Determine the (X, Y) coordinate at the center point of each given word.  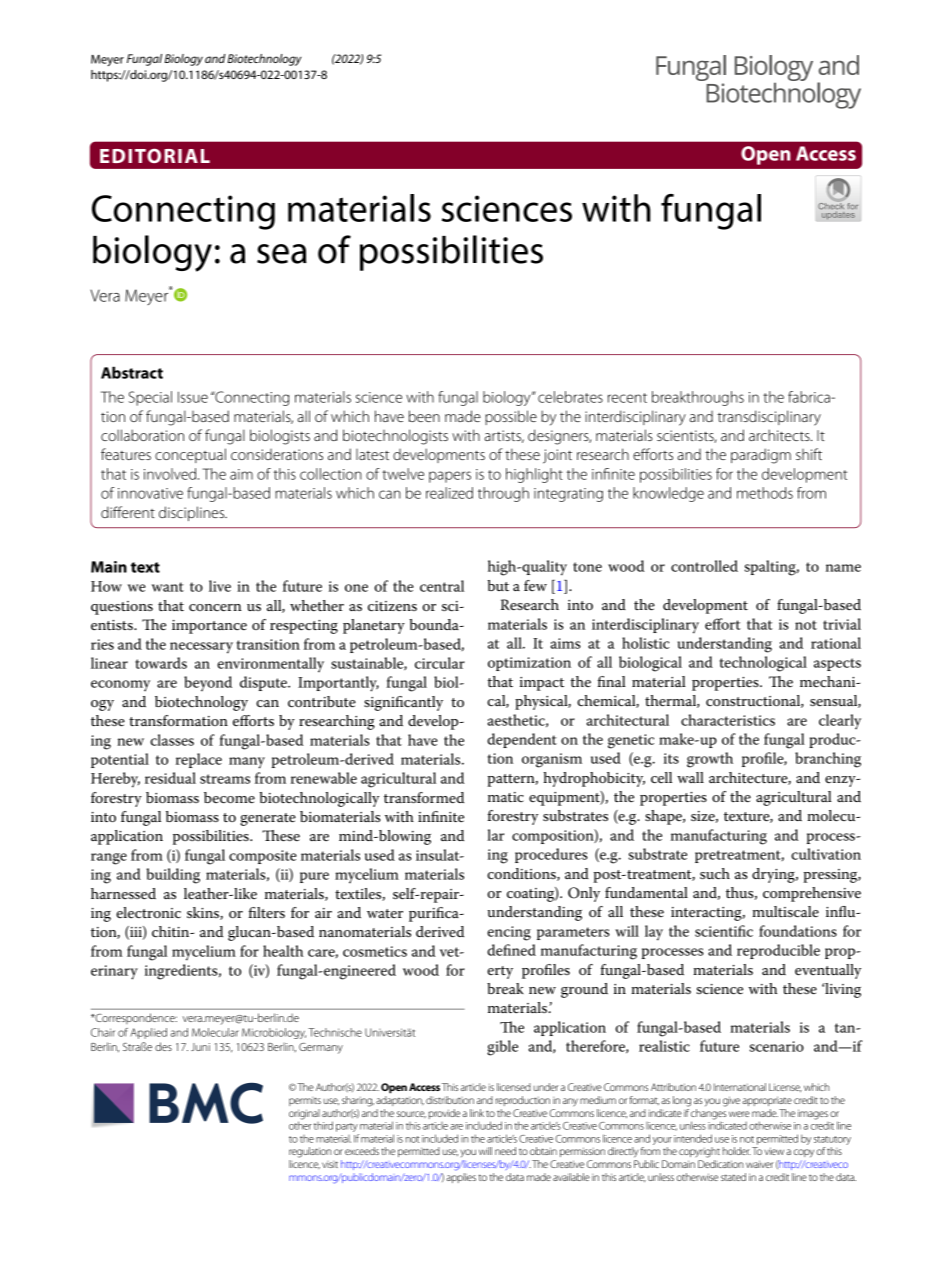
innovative (150, 493)
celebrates (570, 397)
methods (765, 493)
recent (627, 398)
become (229, 797)
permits (305, 1101)
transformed (424, 797)
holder (737, 1151)
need (505, 1151)
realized (449, 493)
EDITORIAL (155, 155)
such (715, 873)
